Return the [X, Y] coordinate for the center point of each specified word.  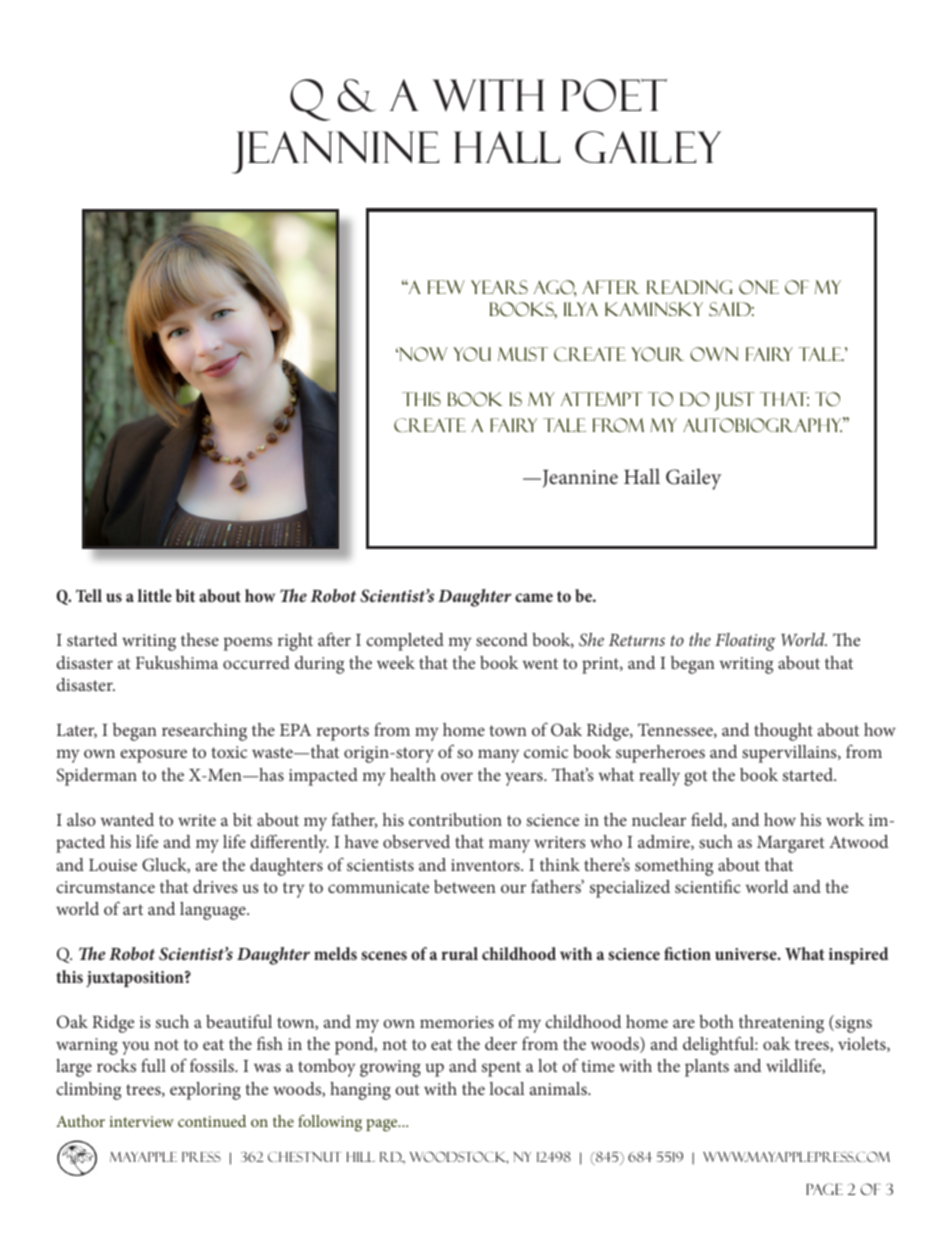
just [734, 401]
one [759, 287]
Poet [614, 95]
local [507, 1088]
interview [142, 1121]
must [523, 354]
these [200, 639]
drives [215, 886]
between [465, 886]
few [446, 287]
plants [707, 1068]
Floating [745, 642]
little [155, 595]
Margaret [791, 844]
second [502, 639]
